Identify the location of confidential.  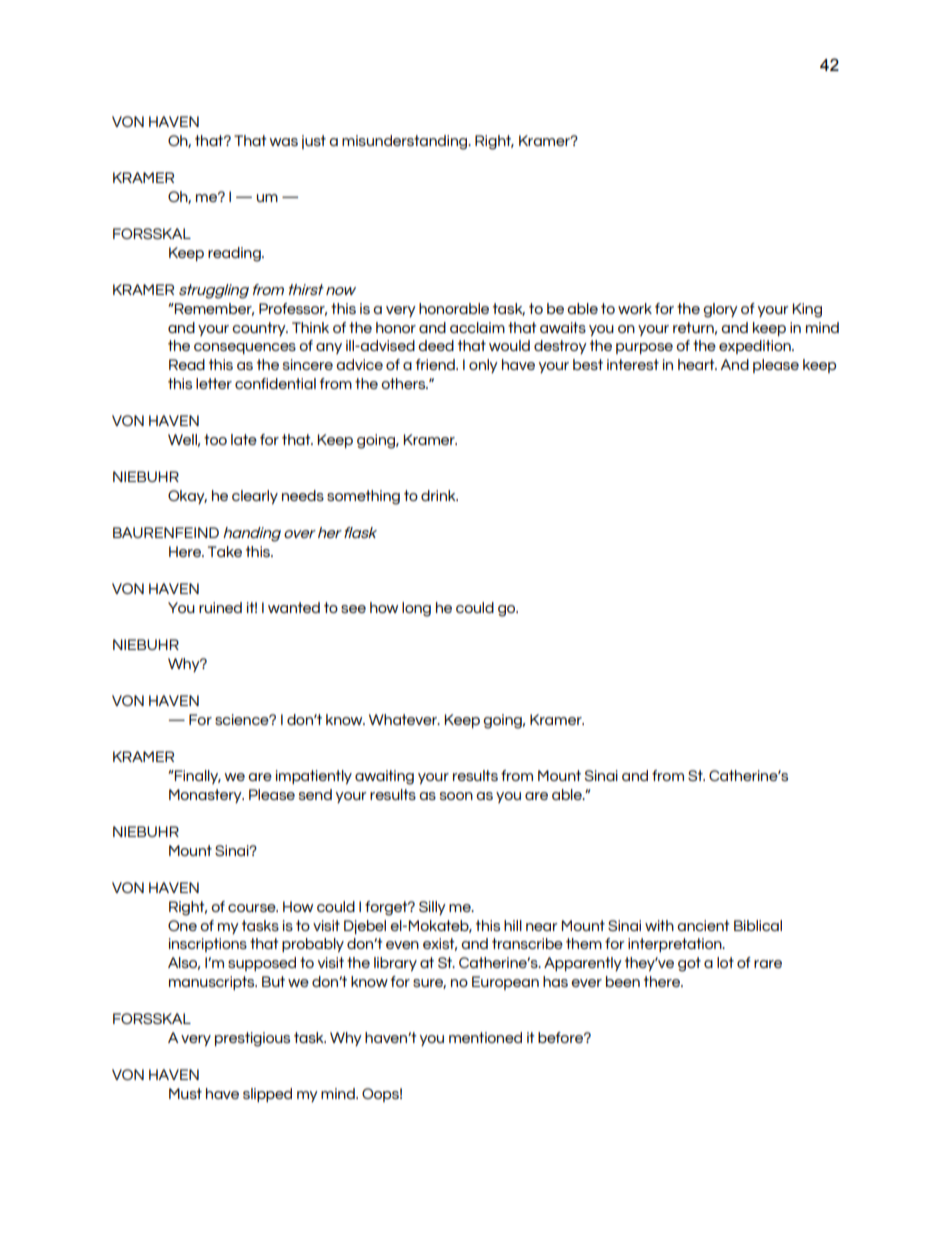
(275, 383).
